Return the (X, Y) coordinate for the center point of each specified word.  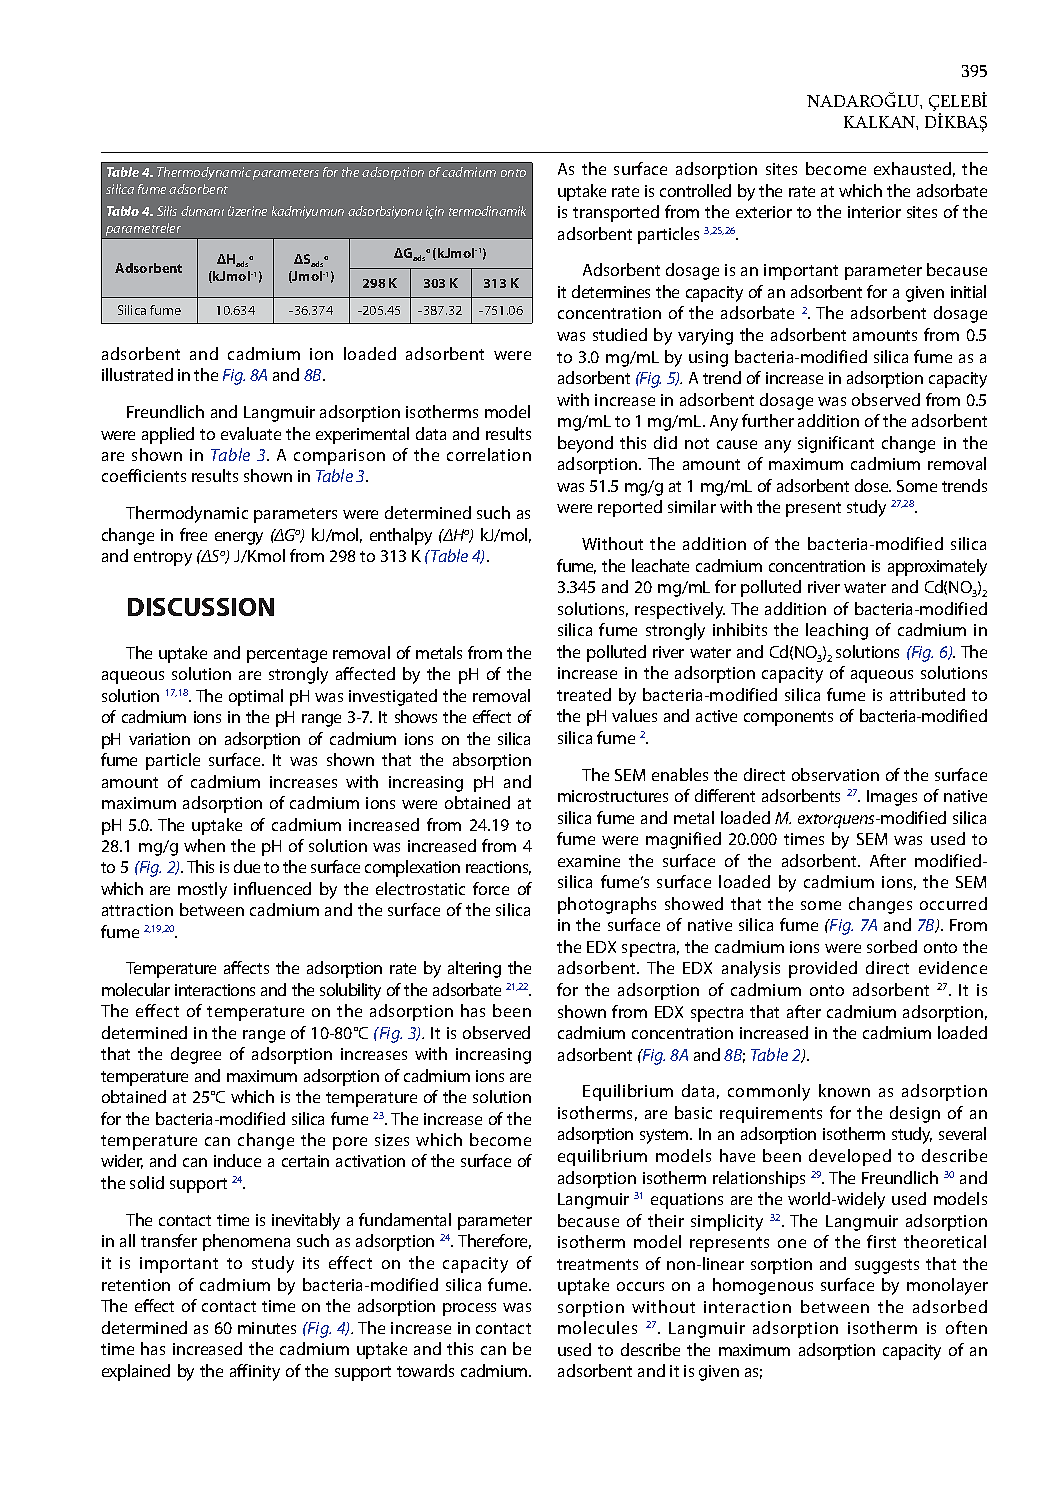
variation (159, 739)
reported (630, 508)
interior (874, 212)
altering (474, 969)
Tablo (123, 211)
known (844, 1090)
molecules (597, 1327)
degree (196, 1055)
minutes (267, 1328)
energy (239, 538)
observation (835, 774)
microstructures (613, 796)
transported (616, 213)
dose (873, 485)
